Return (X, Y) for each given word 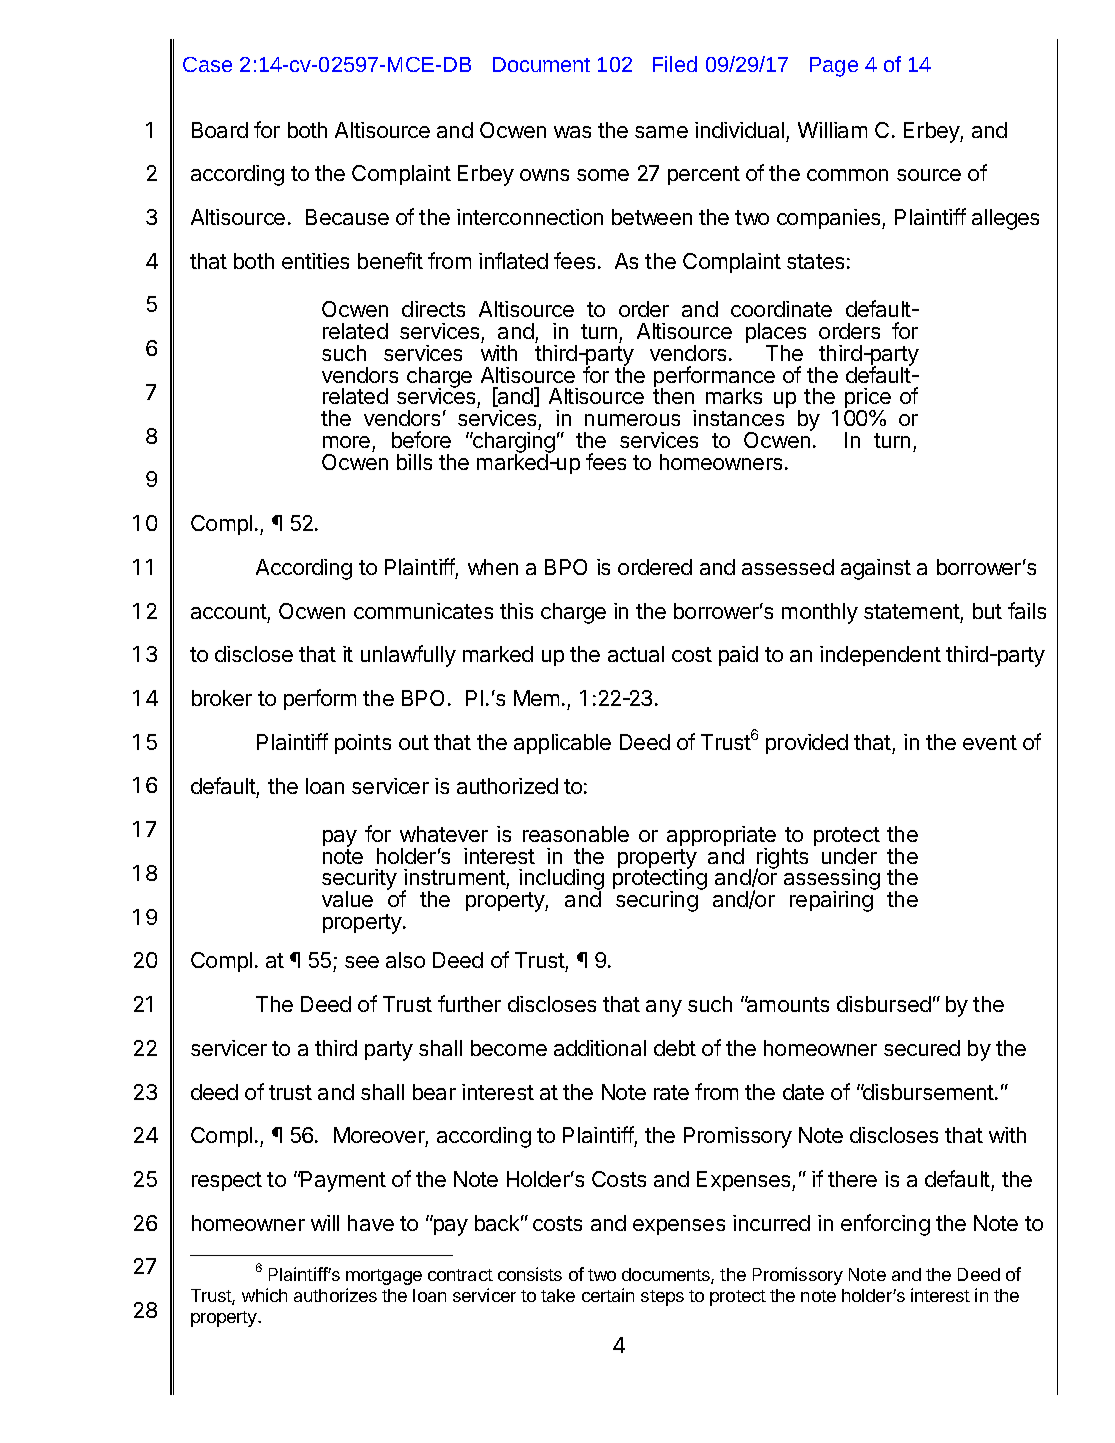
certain (608, 1295)
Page (834, 67)
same (661, 132)
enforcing (885, 1225)
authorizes (335, 1295)
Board (220, 130)
